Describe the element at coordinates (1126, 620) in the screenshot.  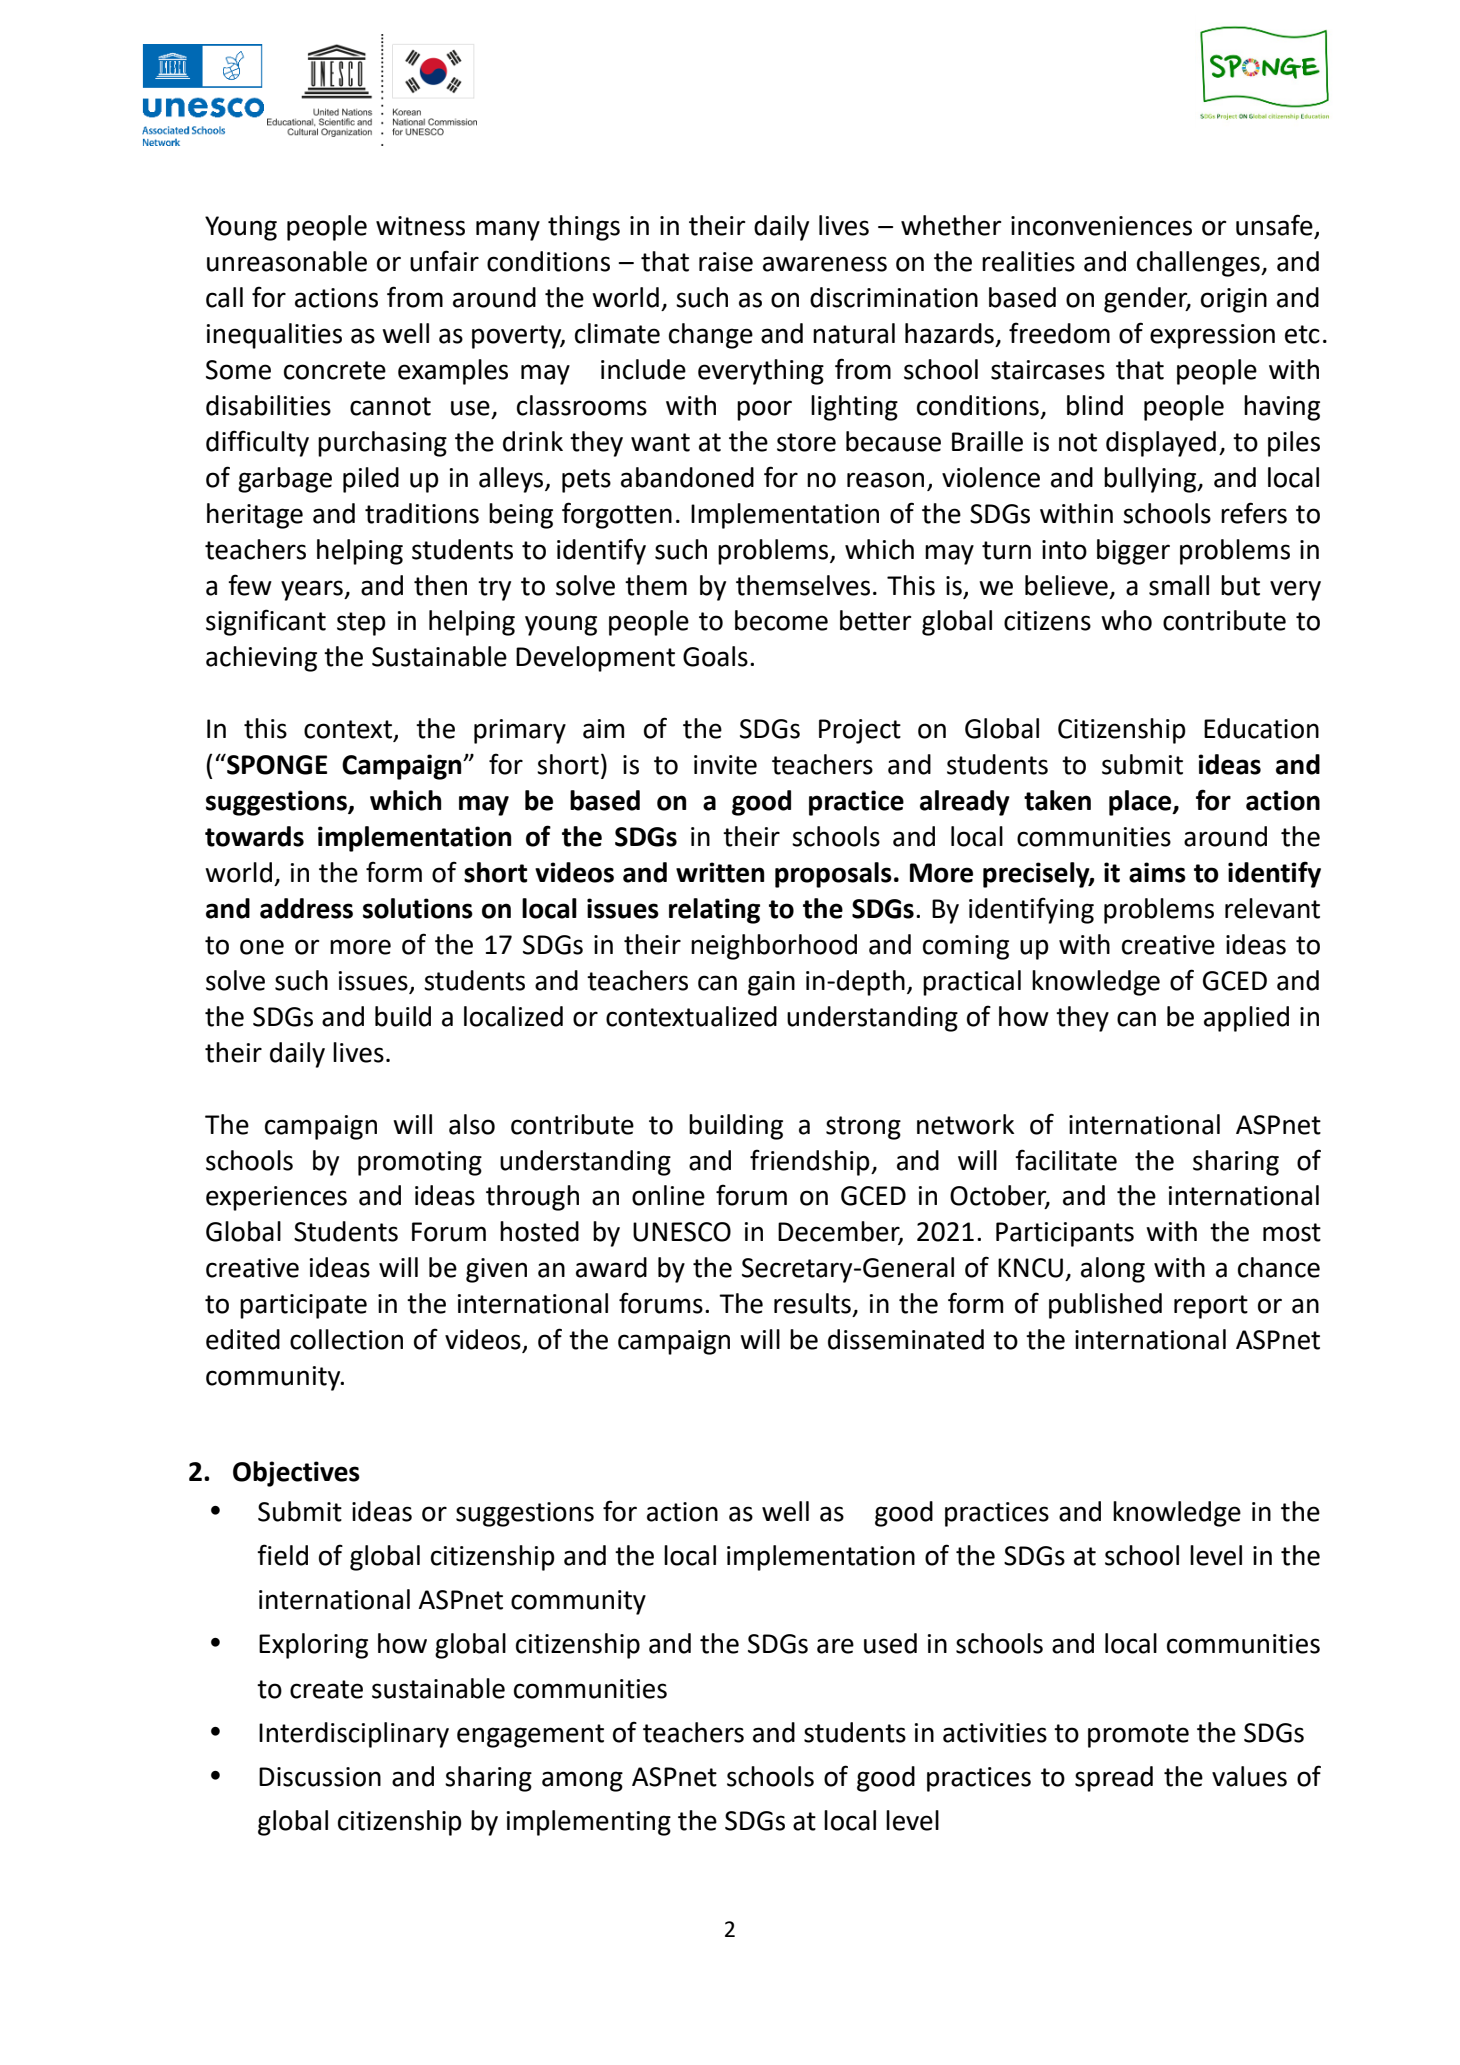
I see `who` at that location.
